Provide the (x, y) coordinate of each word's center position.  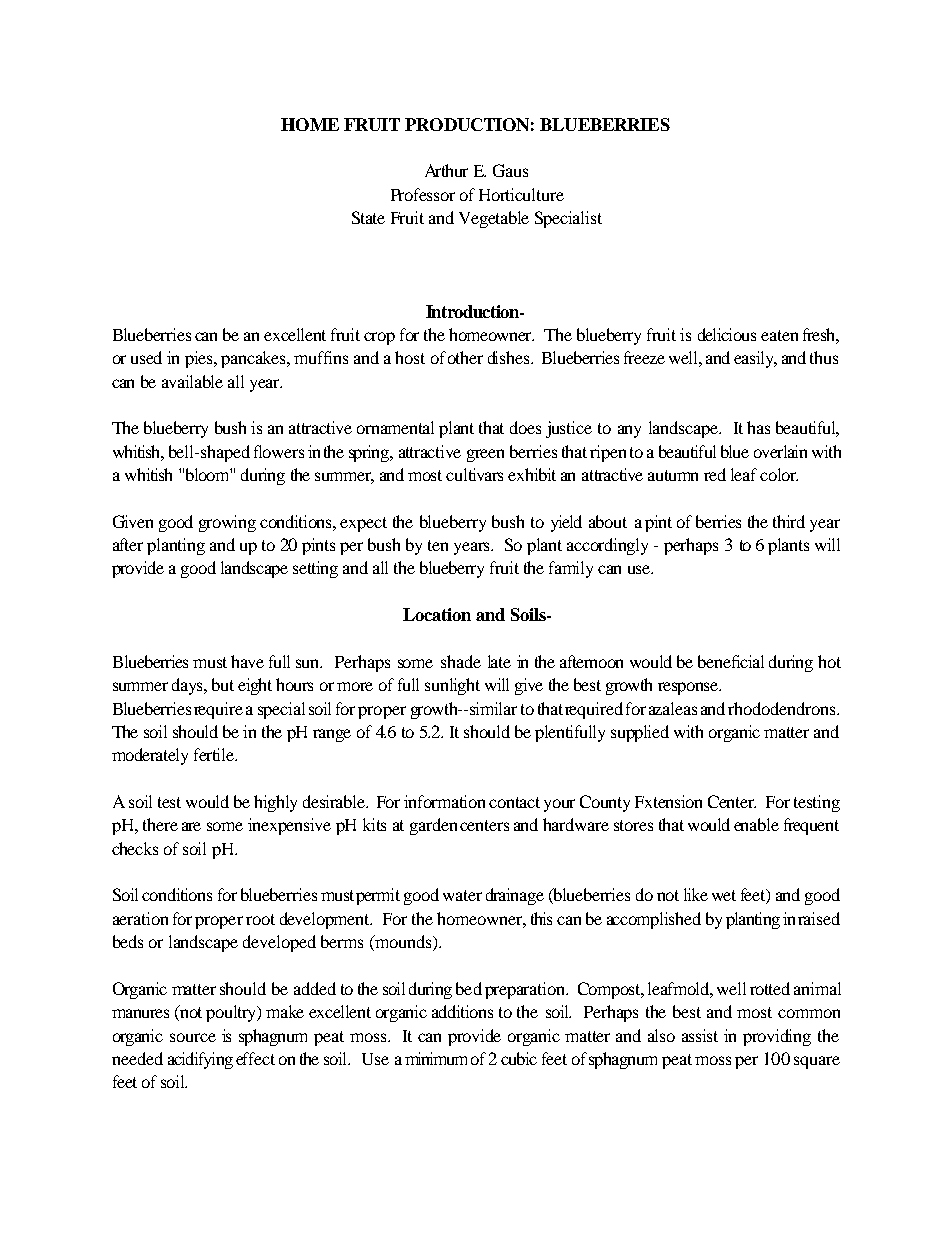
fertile (215, 754)
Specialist (568, 219)
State (368, 217)
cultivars (474, 474)
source (193, 1037)
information (444, 801)
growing (227, 523)
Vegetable (494, 219)
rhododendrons (783, 708)
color (779, 474)
